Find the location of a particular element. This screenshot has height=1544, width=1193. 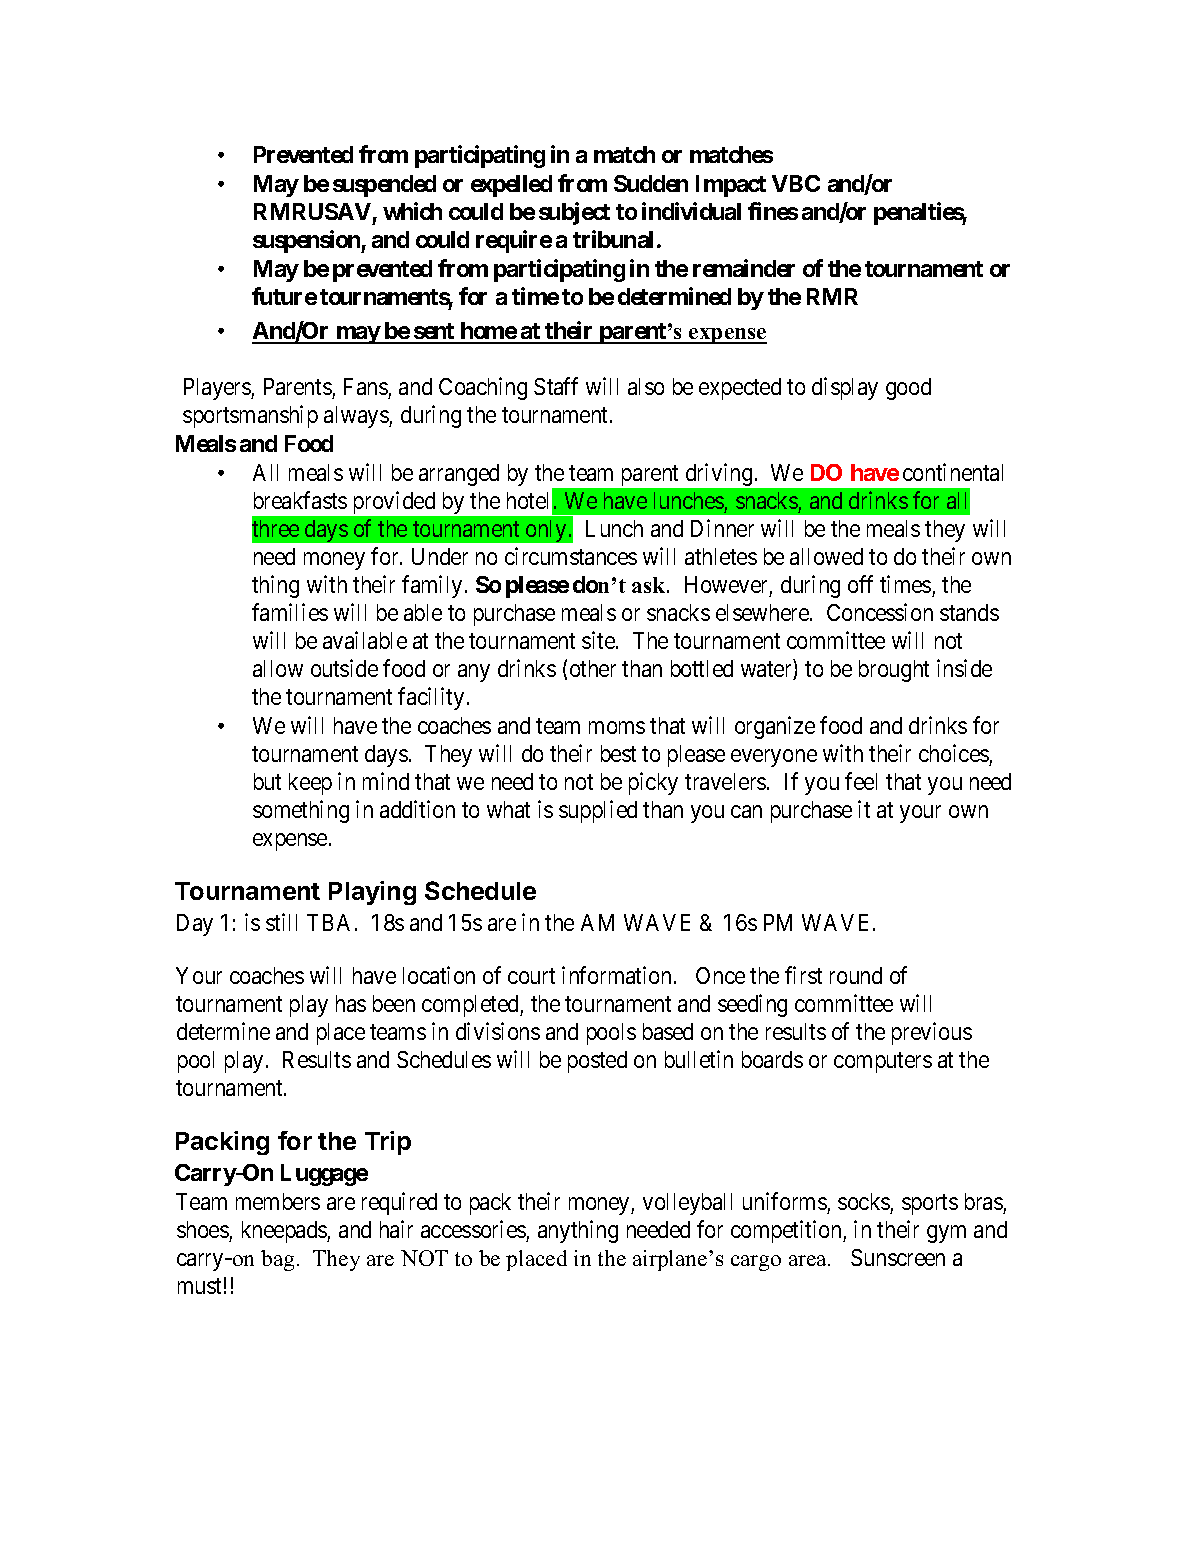

subject is located at coordinates (574, 213).
